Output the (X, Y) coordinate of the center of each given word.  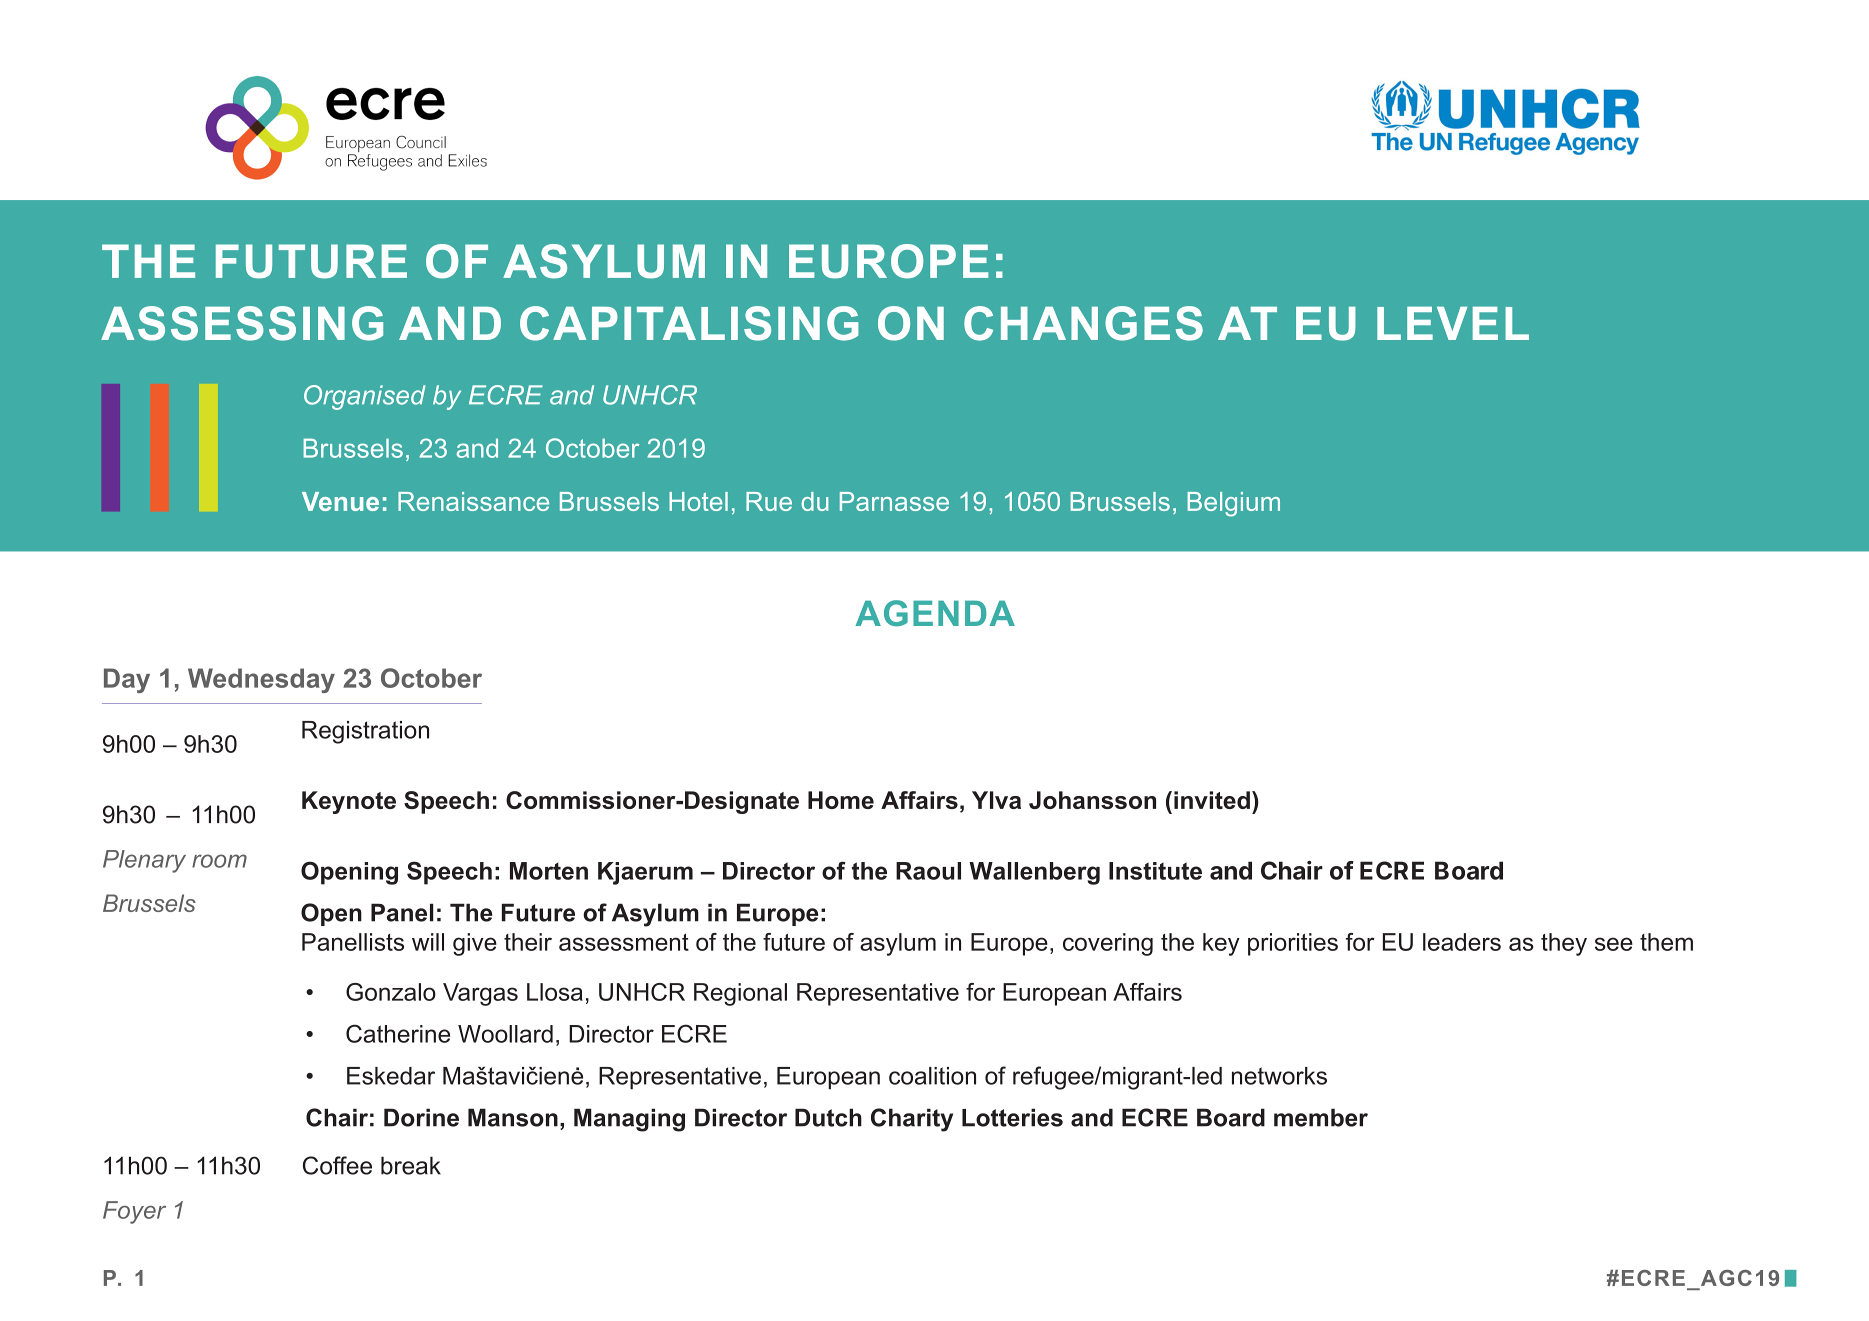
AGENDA (935, 613)
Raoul (928, 871)
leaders (1462, 942)
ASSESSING (242, 323)
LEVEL (1453, 323)
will (428, 942)
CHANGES (1083, 323)
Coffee (337, 1165)
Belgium (1233, 504)
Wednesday (261, 680)
